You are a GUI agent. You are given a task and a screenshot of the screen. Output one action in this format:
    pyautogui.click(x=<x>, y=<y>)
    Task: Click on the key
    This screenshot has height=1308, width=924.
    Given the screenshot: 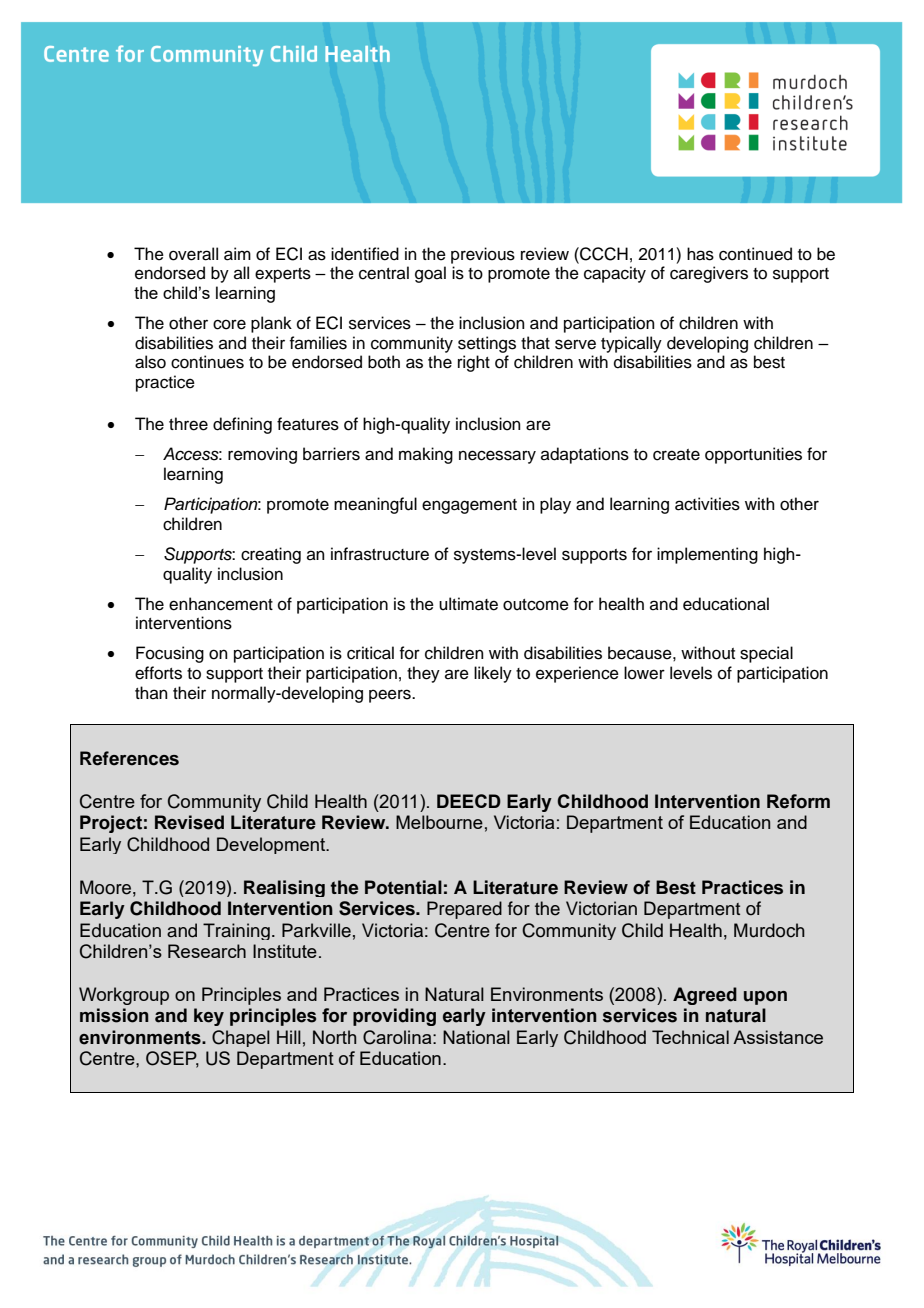 What is the action you would take?
    pyautogui.click(x=209, y=1017)
